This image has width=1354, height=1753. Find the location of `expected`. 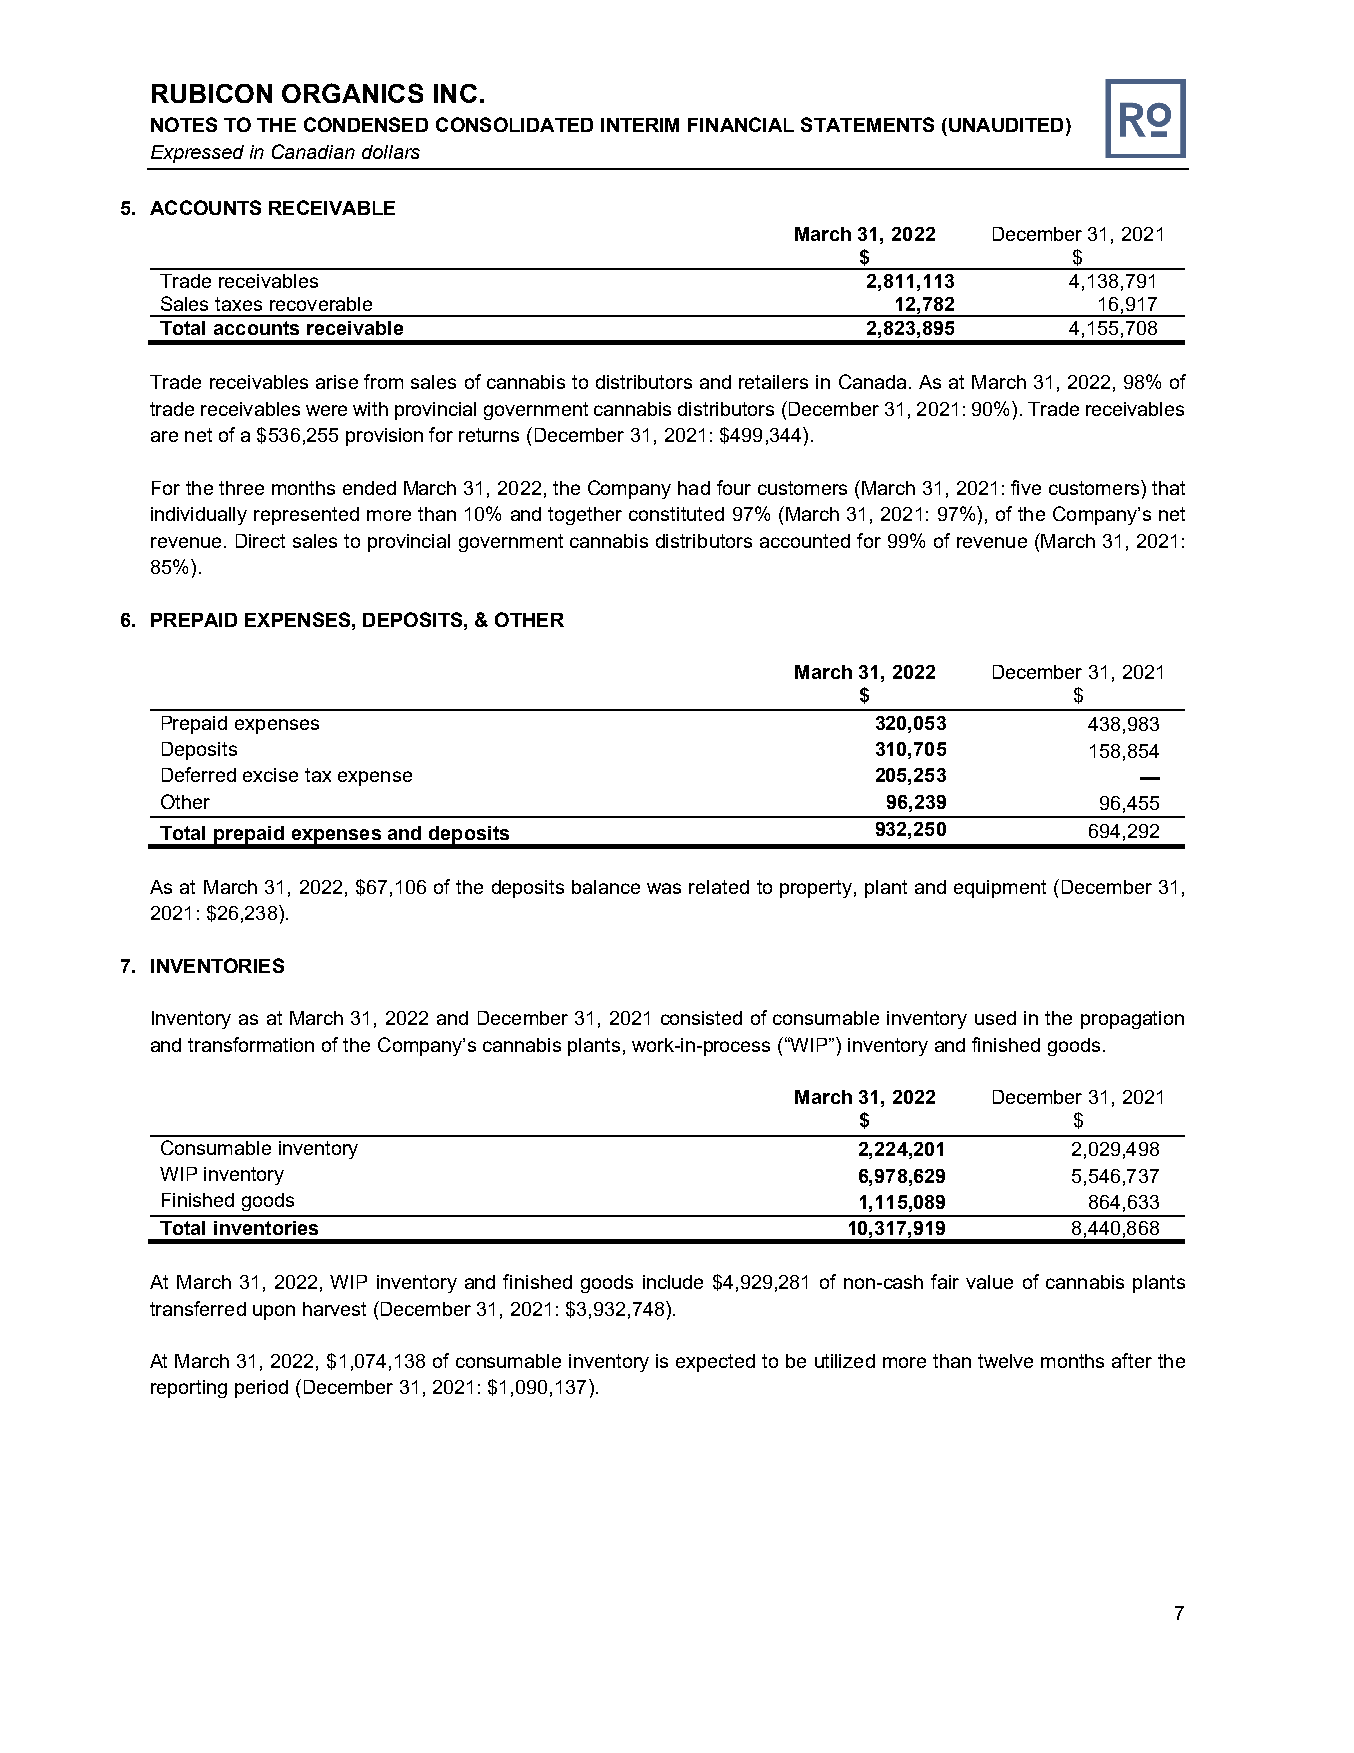

expected is located at coordinates (715, 1363).
